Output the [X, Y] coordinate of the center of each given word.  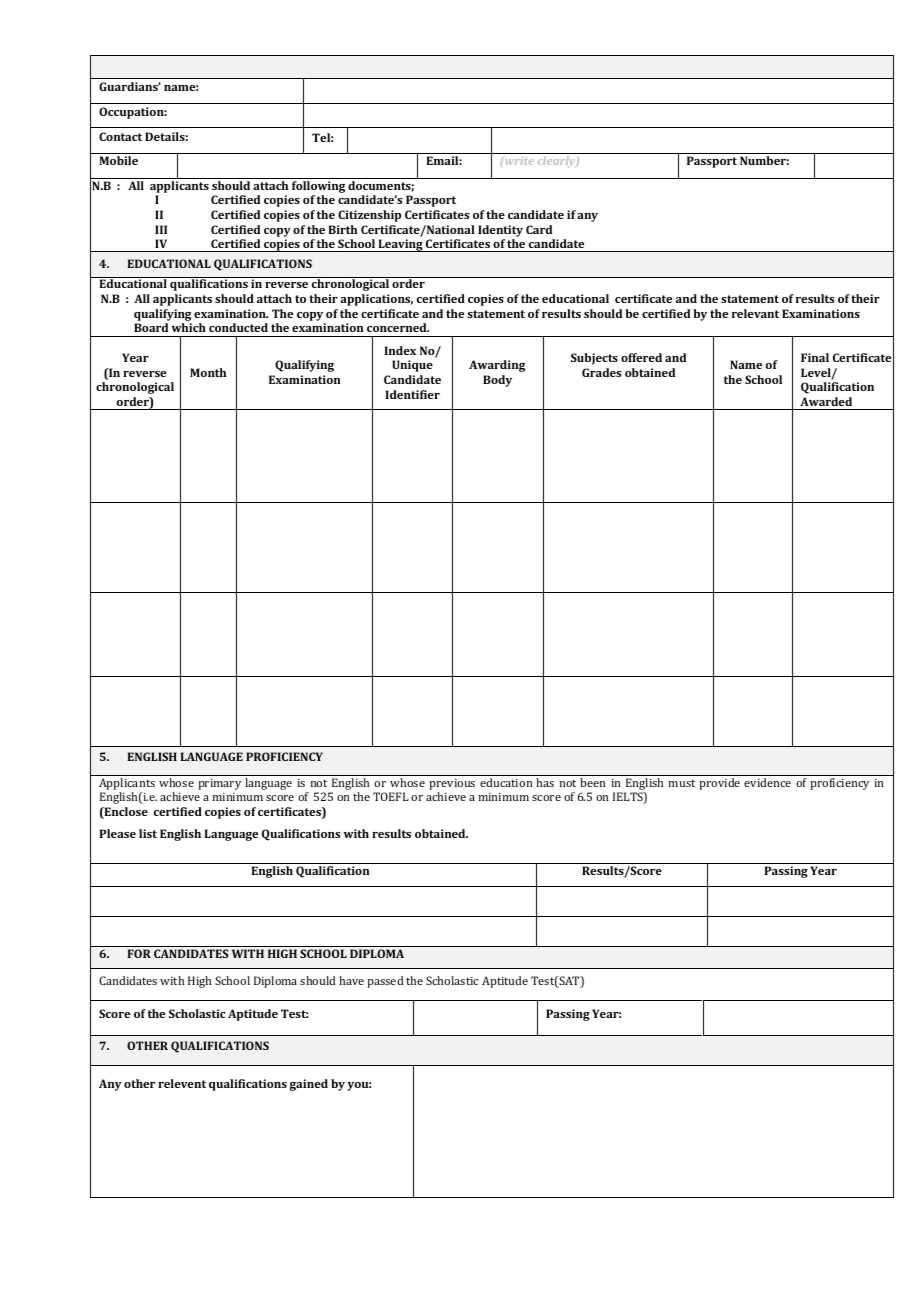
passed [385, 982]
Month [208, 372]
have [351, 980]
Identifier [412, 394]
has [545, 782]
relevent [182, 1083]
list [148, 833]
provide [719, 784]
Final [815, 357]
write [518, 161]
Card [539, 229]
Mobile [118, 160]
